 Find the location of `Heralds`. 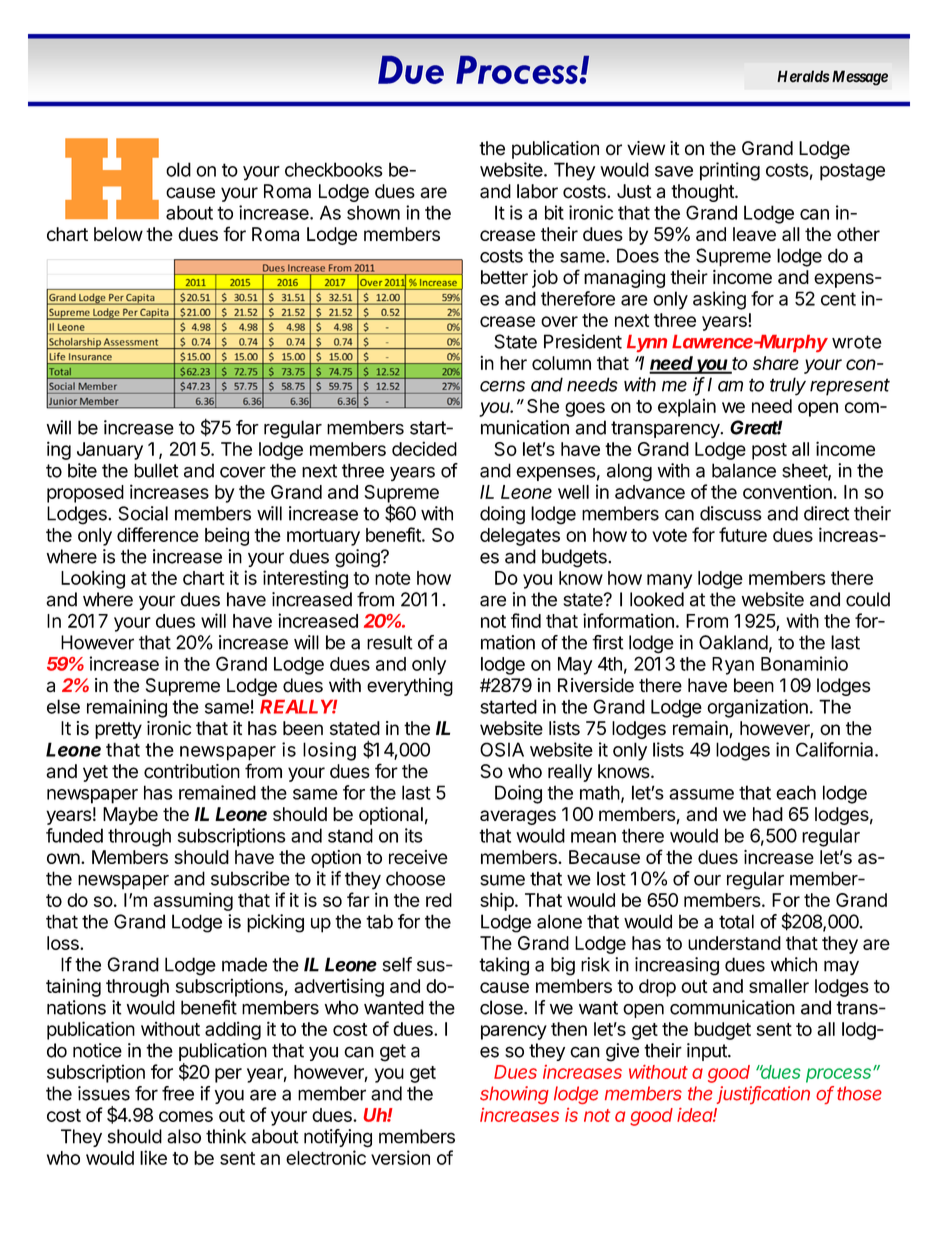

Heralds is located at coordinates (803, 76).
